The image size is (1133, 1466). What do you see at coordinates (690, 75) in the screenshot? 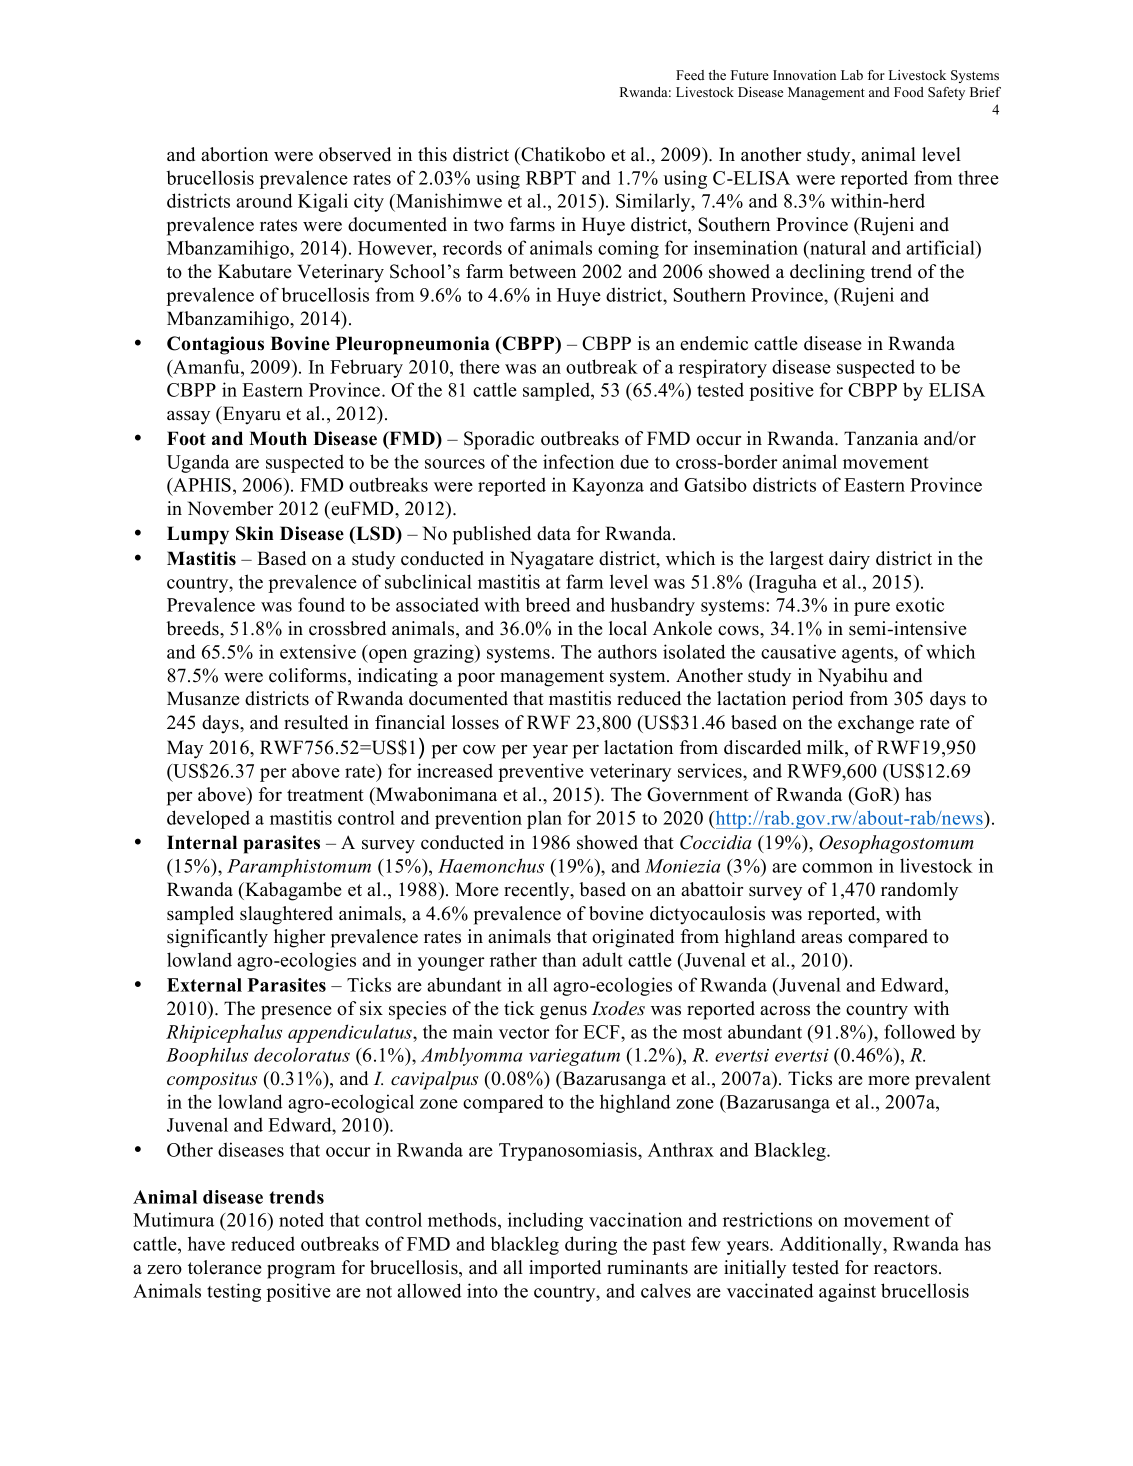
I see `Feed` at bounding box center [690, 75].
